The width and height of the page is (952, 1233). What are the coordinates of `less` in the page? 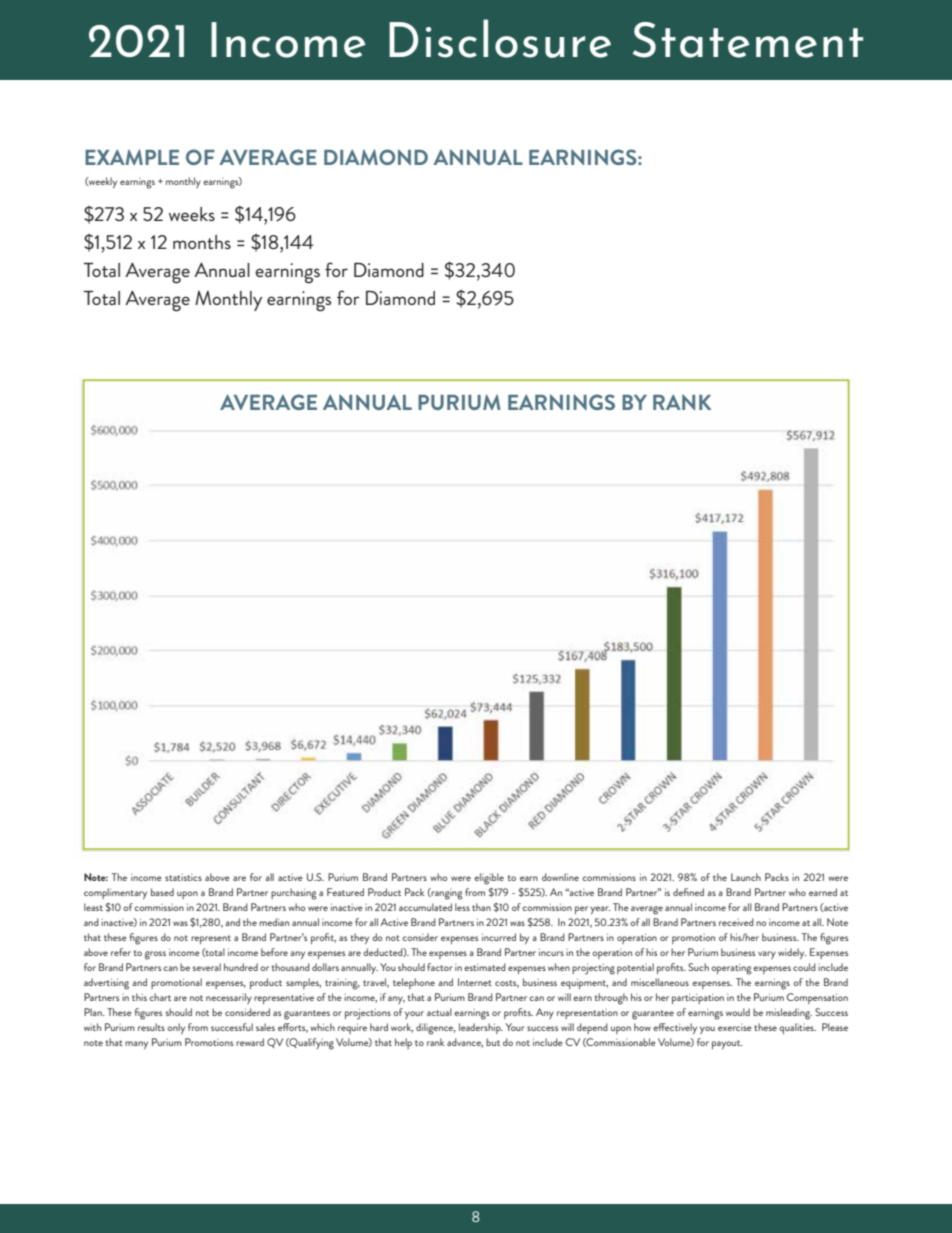 It's located at (462, 907).
